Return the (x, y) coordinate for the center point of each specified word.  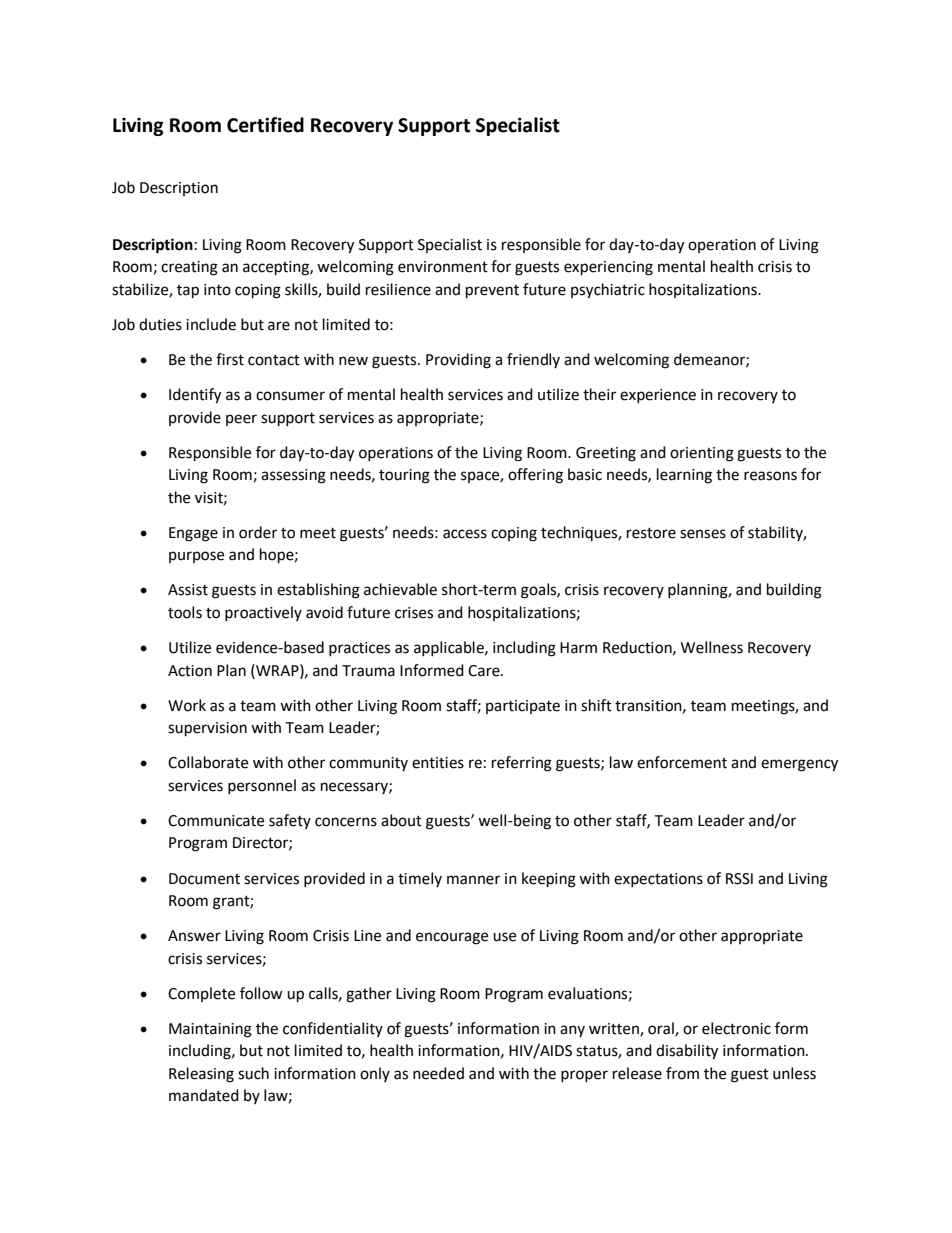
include (211, 324)
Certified (265, 125)
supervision (207, 729)
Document (204, 879)
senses (703, 534)
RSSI (739, 879)
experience (658, 396)
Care (485, 671)
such (253, 1073)
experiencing (608, 268)
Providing (458, 361)
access (465, 534)
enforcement (682, 762)
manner (473, 880)
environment (443, 267)
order (258, 532)
